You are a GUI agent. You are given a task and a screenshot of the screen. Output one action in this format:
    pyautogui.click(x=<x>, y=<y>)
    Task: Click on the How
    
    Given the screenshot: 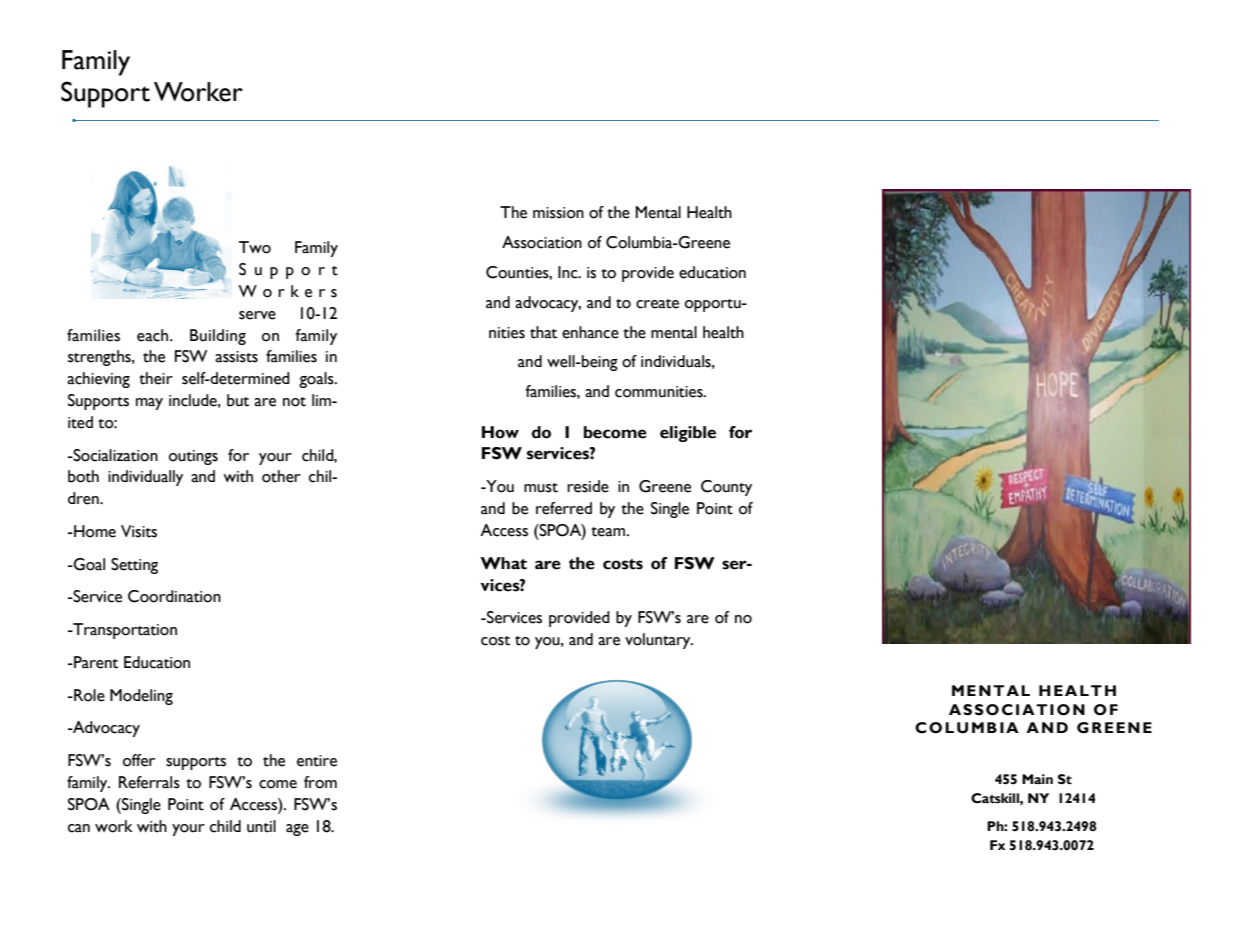 What is the action you would take?
    pyautogui.click(x=500, y=432)
